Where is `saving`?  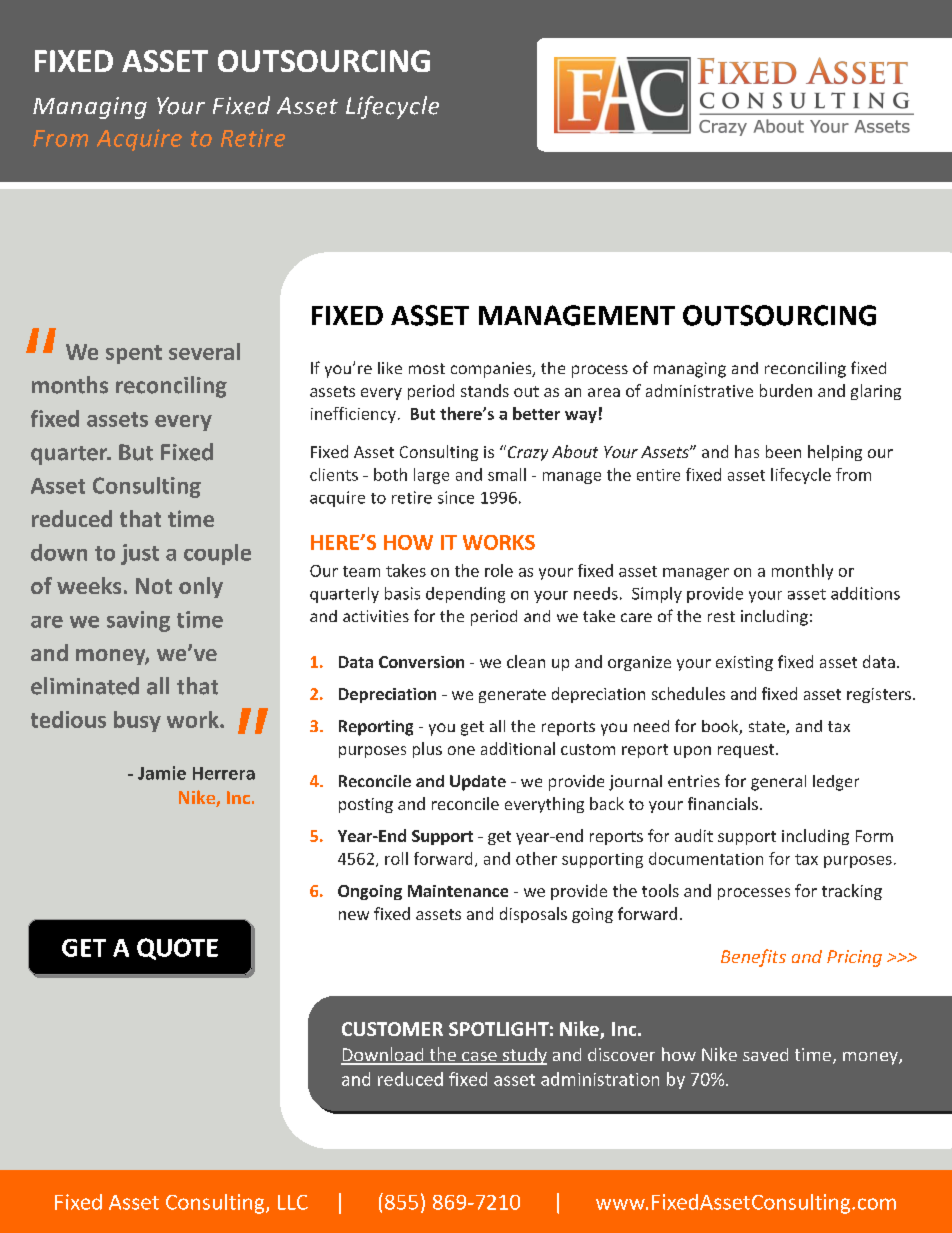 saving is located at coordinates (138, 621).
